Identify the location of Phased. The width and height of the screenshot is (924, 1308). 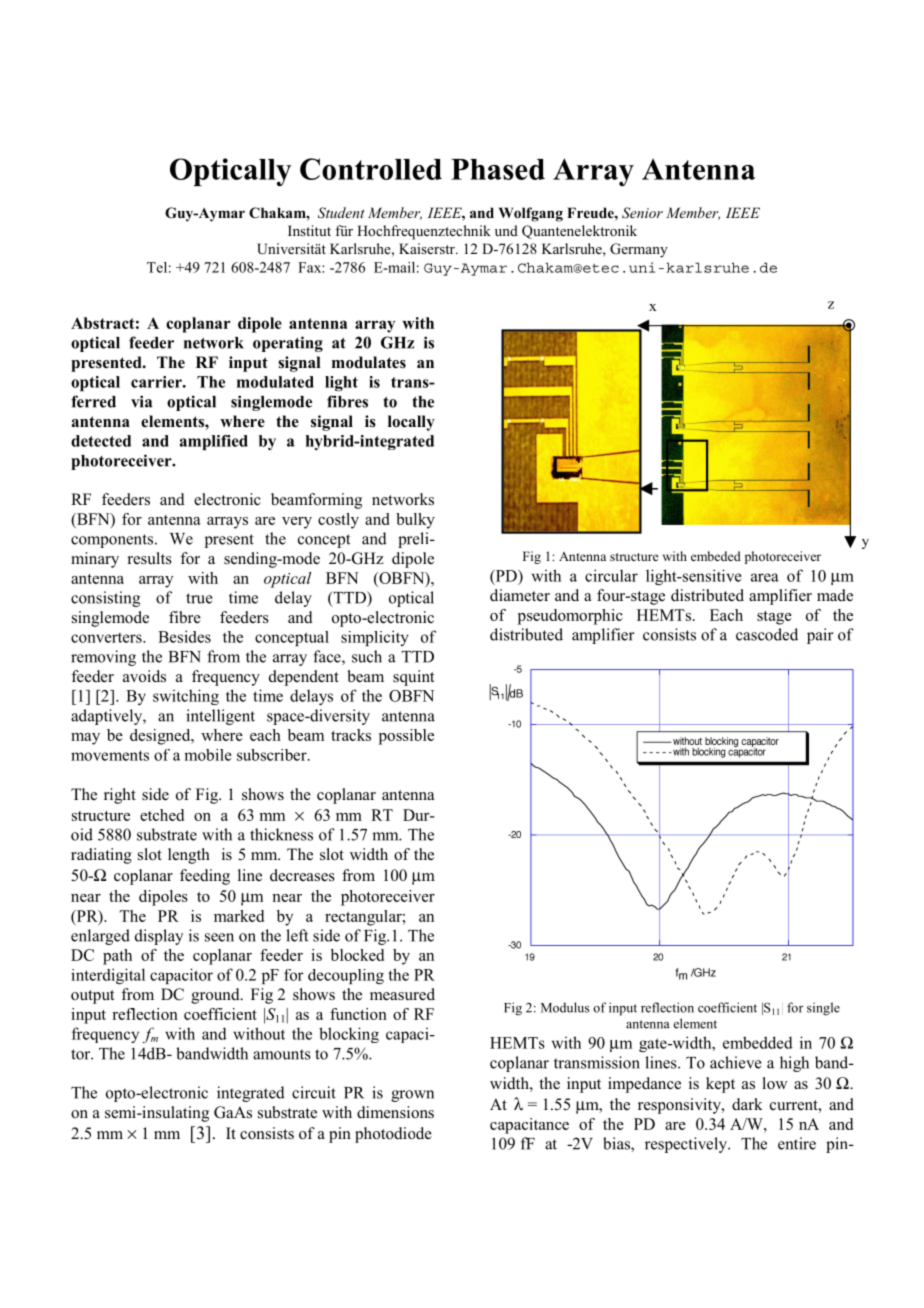
(498, 169).
